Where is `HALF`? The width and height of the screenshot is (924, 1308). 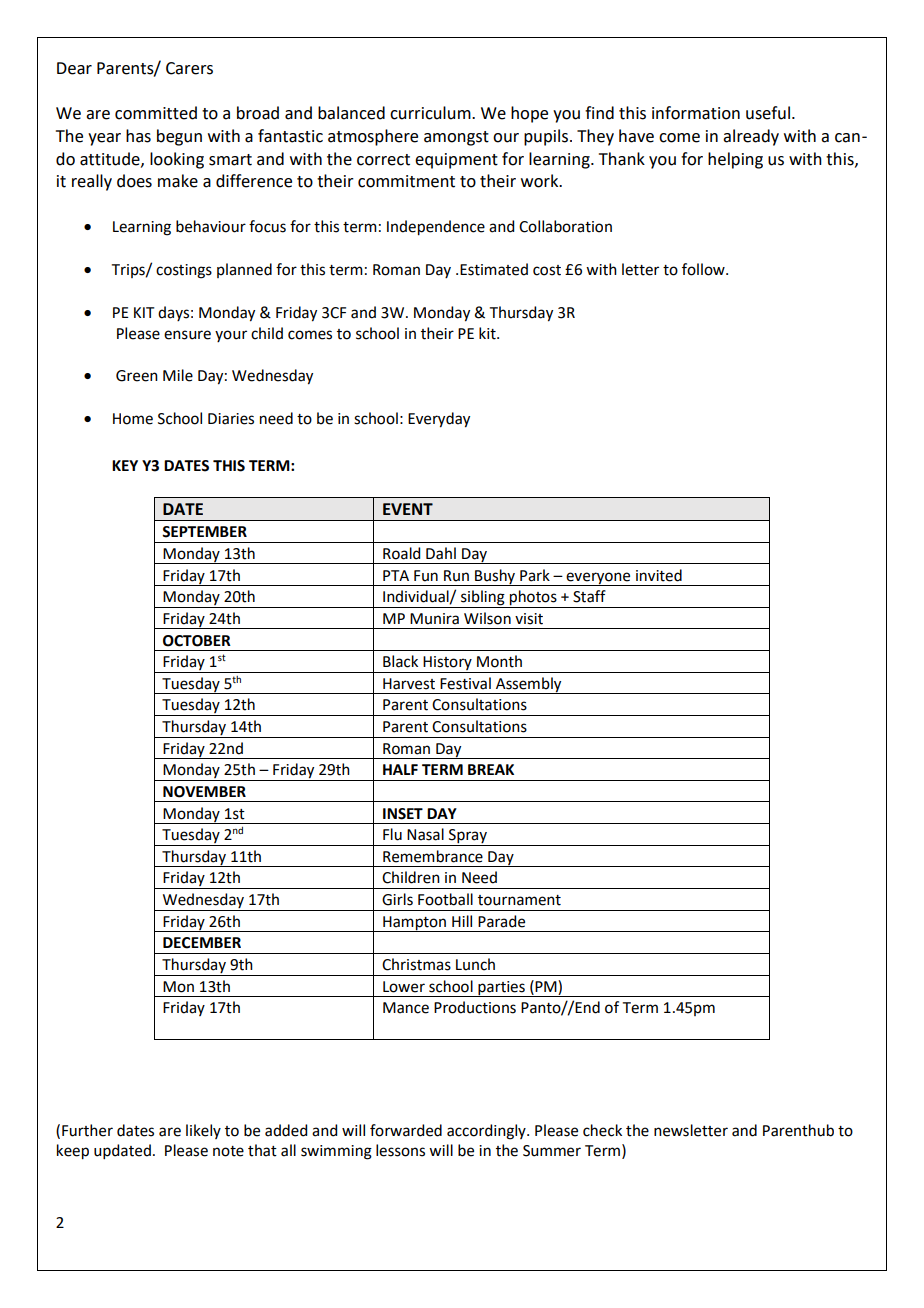
HALF is located at coordinates (400, 769).
